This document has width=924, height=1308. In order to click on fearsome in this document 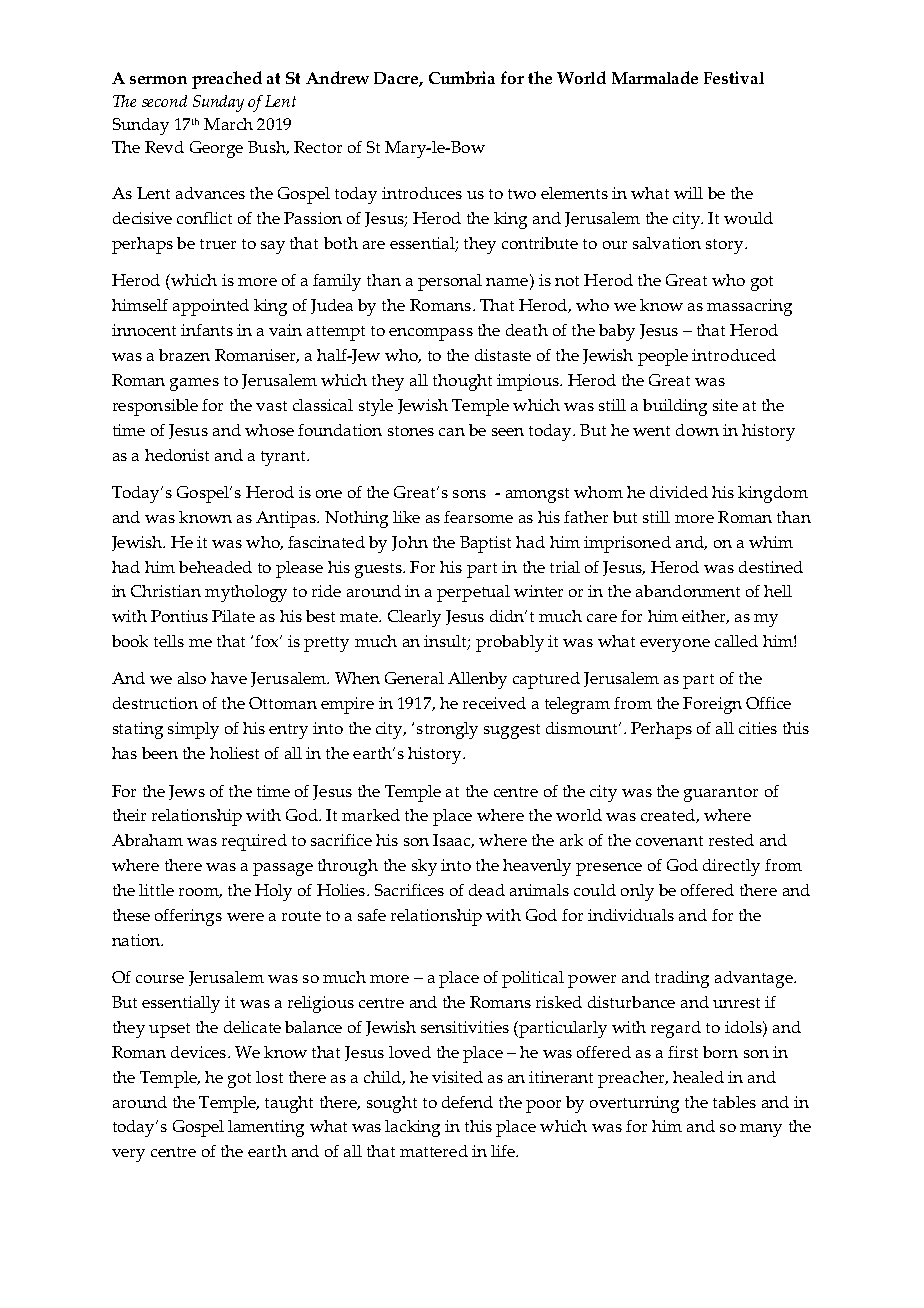, I will do `click(478, 517)`.
